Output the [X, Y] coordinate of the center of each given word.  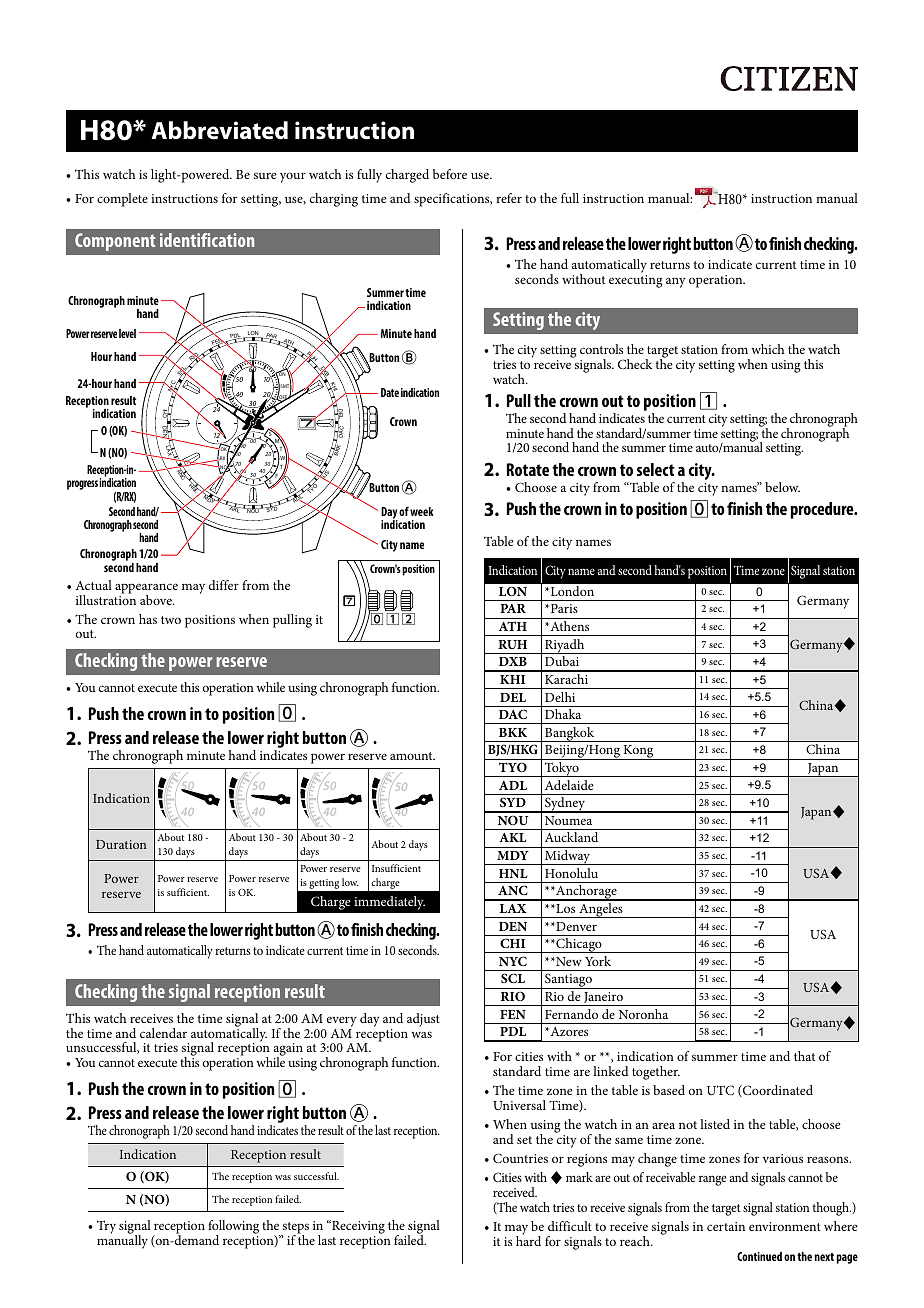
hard [528, 1240]
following [233, 1228]
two [171, 620]
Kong [638, 752]
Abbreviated [220, 130]
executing [636, 281]
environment [785, 1226]
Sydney [565, 805]
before [450, 174]
